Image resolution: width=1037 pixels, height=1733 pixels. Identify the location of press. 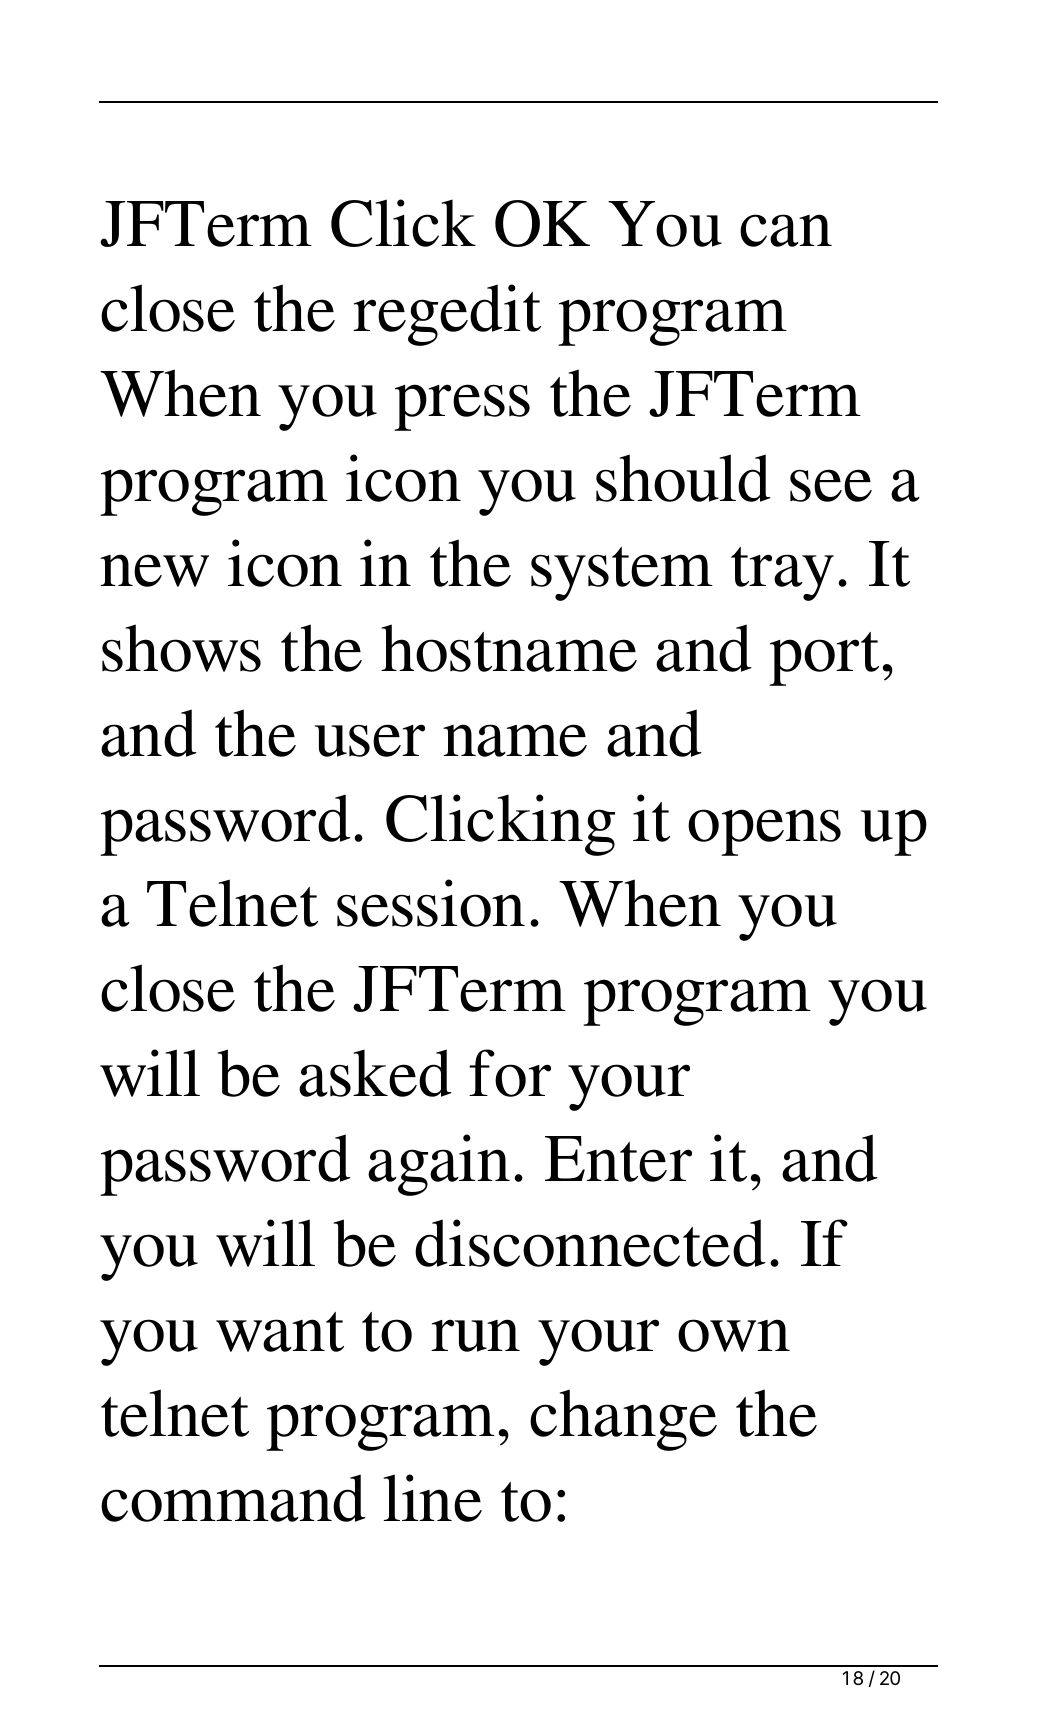
(462, 407).
